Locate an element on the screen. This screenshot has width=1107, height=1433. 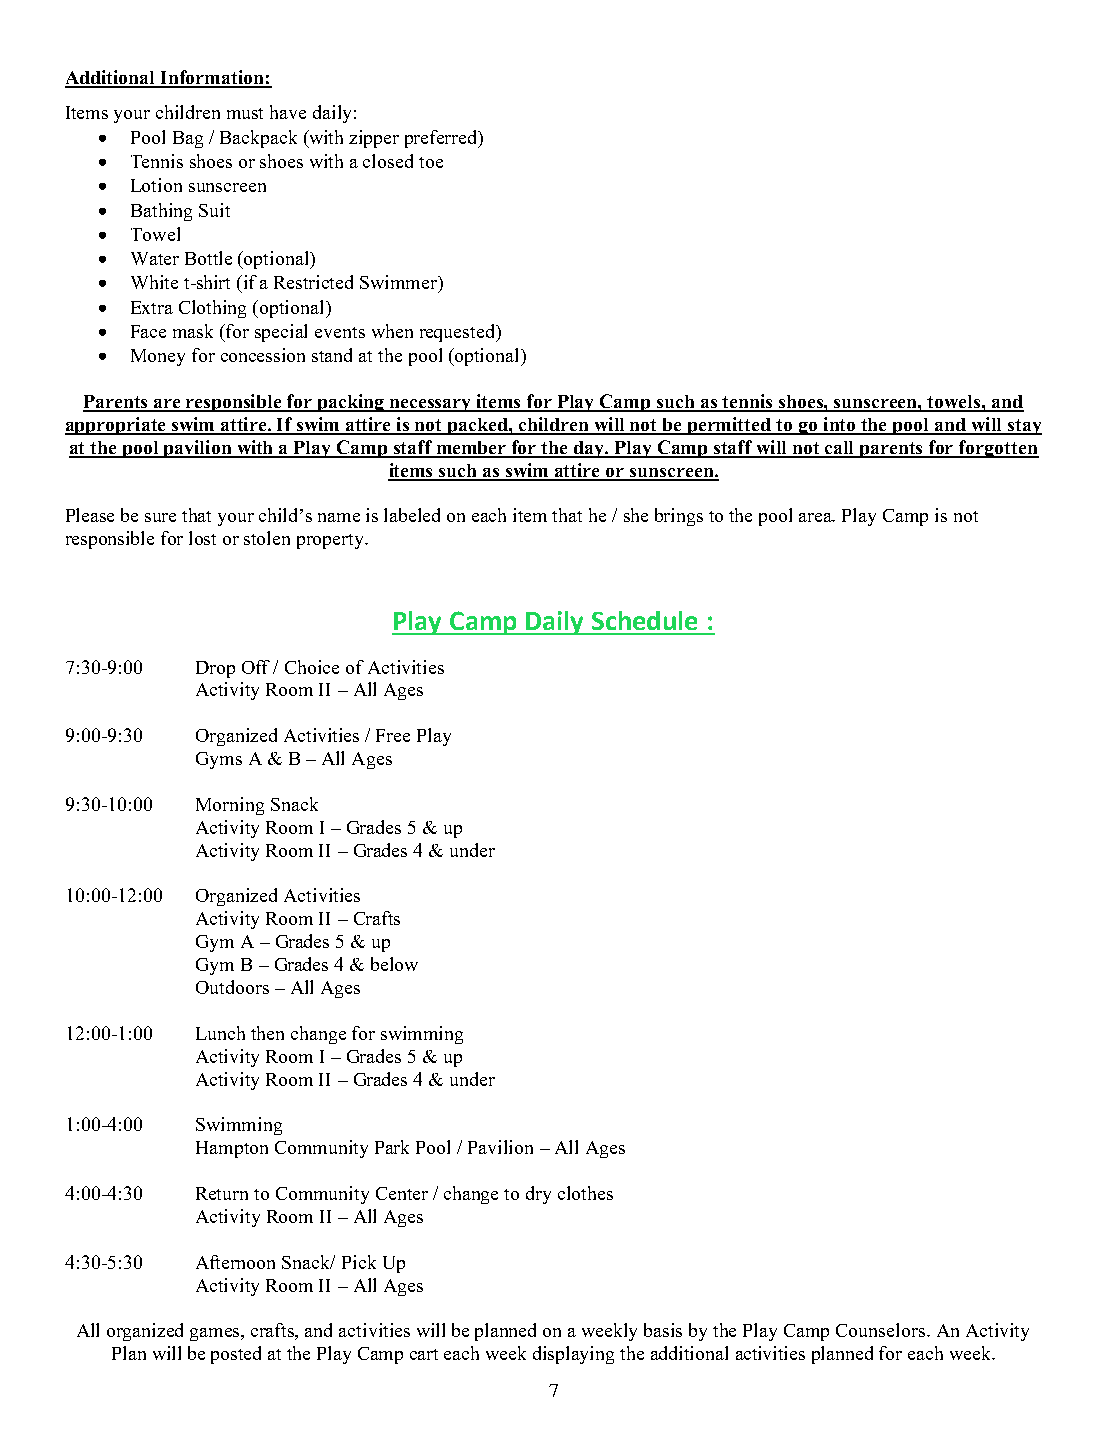
member is located at coordinates (471, 449).
